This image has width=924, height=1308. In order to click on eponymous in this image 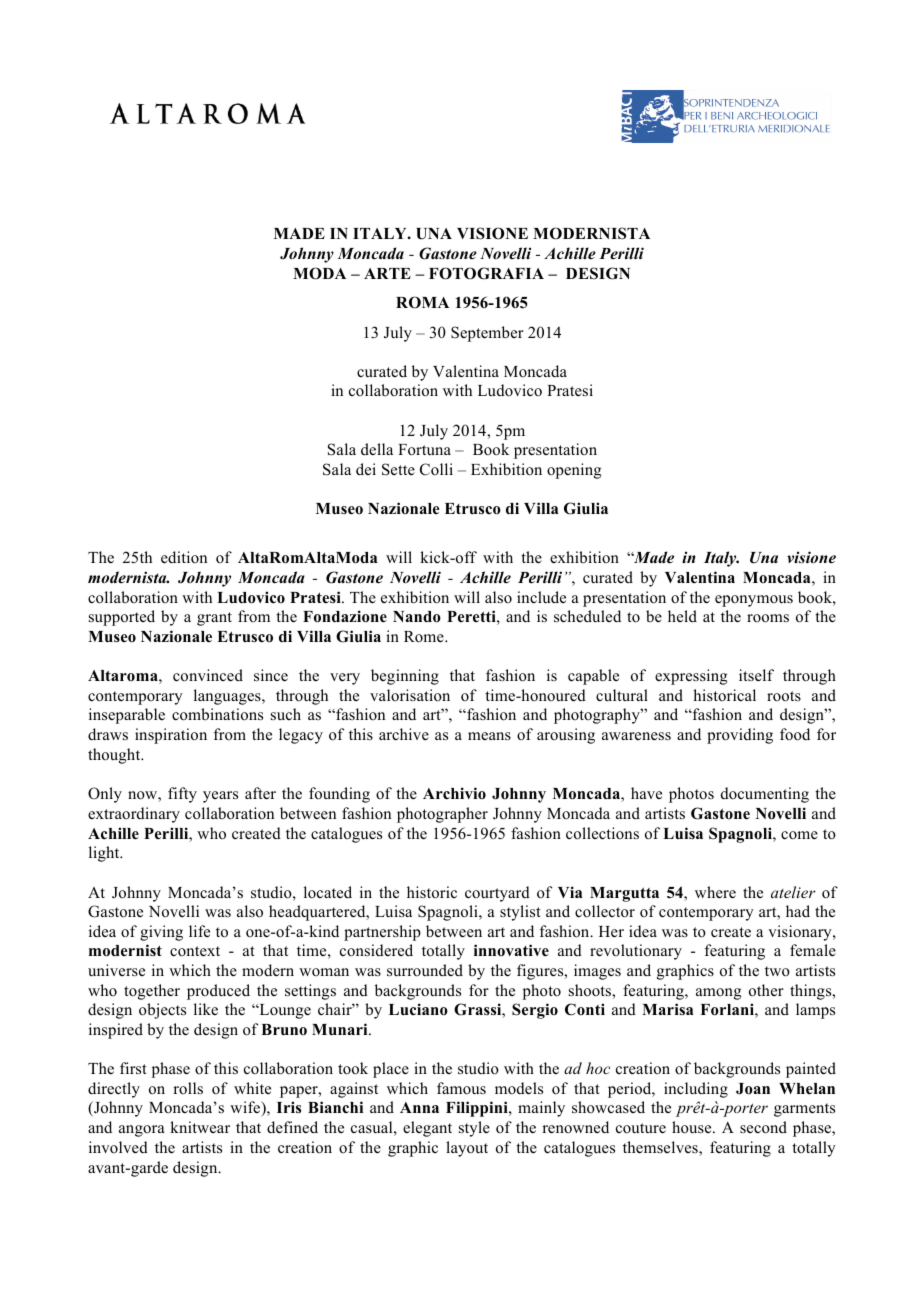, I will do `click(754, 601)`.
